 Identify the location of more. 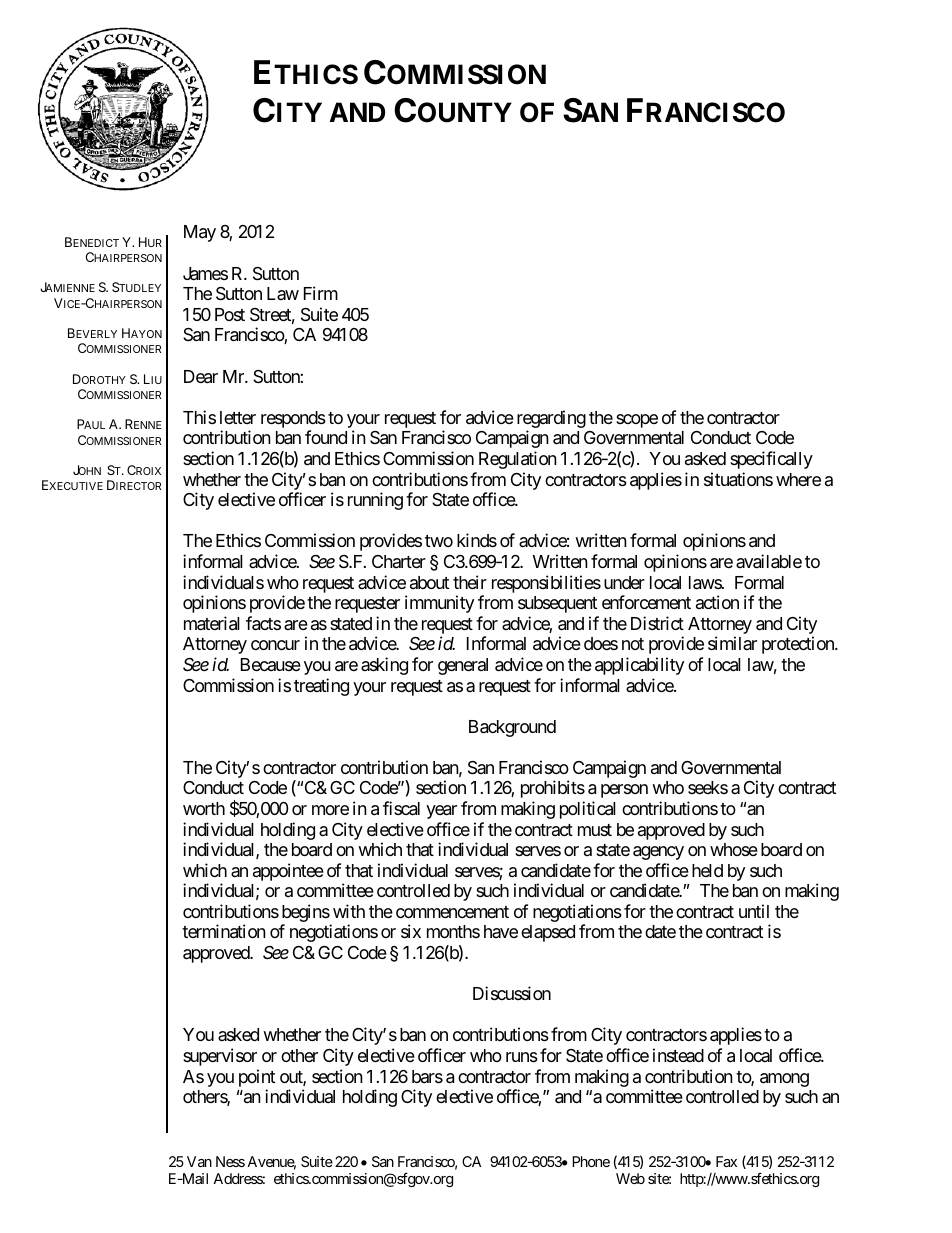
(330, 810).
